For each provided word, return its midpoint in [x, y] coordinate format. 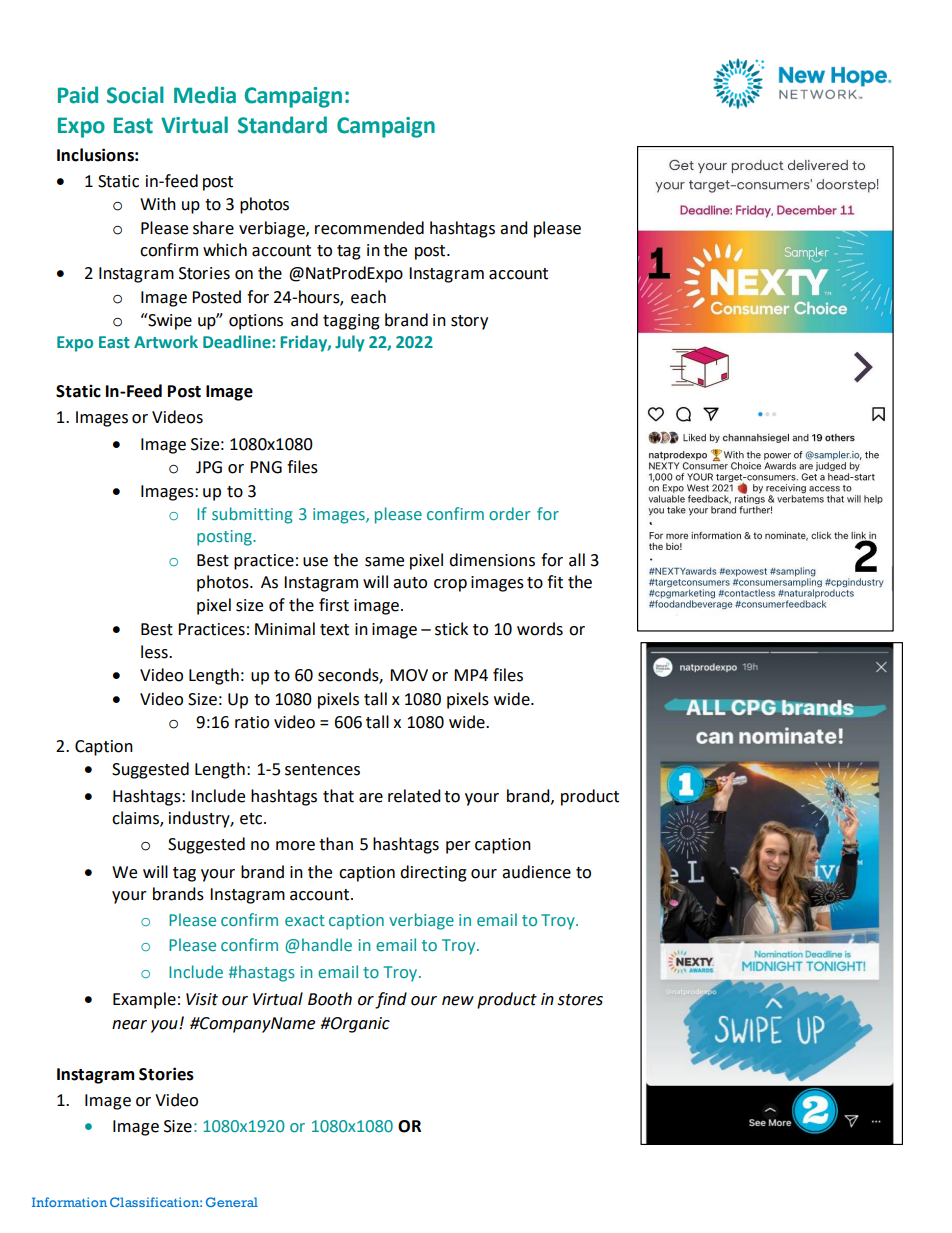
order [509, 513]
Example [144, 1000]
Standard [282, 125]
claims [136, 819]
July [349, 343]
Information [69, 1202]
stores [580, 1000]
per [458, 847]
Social [135, 95]
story [469, 322]
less [155, 652]
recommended [369, 228]
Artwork [166, 341]
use [315, 562]
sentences [322, 770]
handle [327, 944]
